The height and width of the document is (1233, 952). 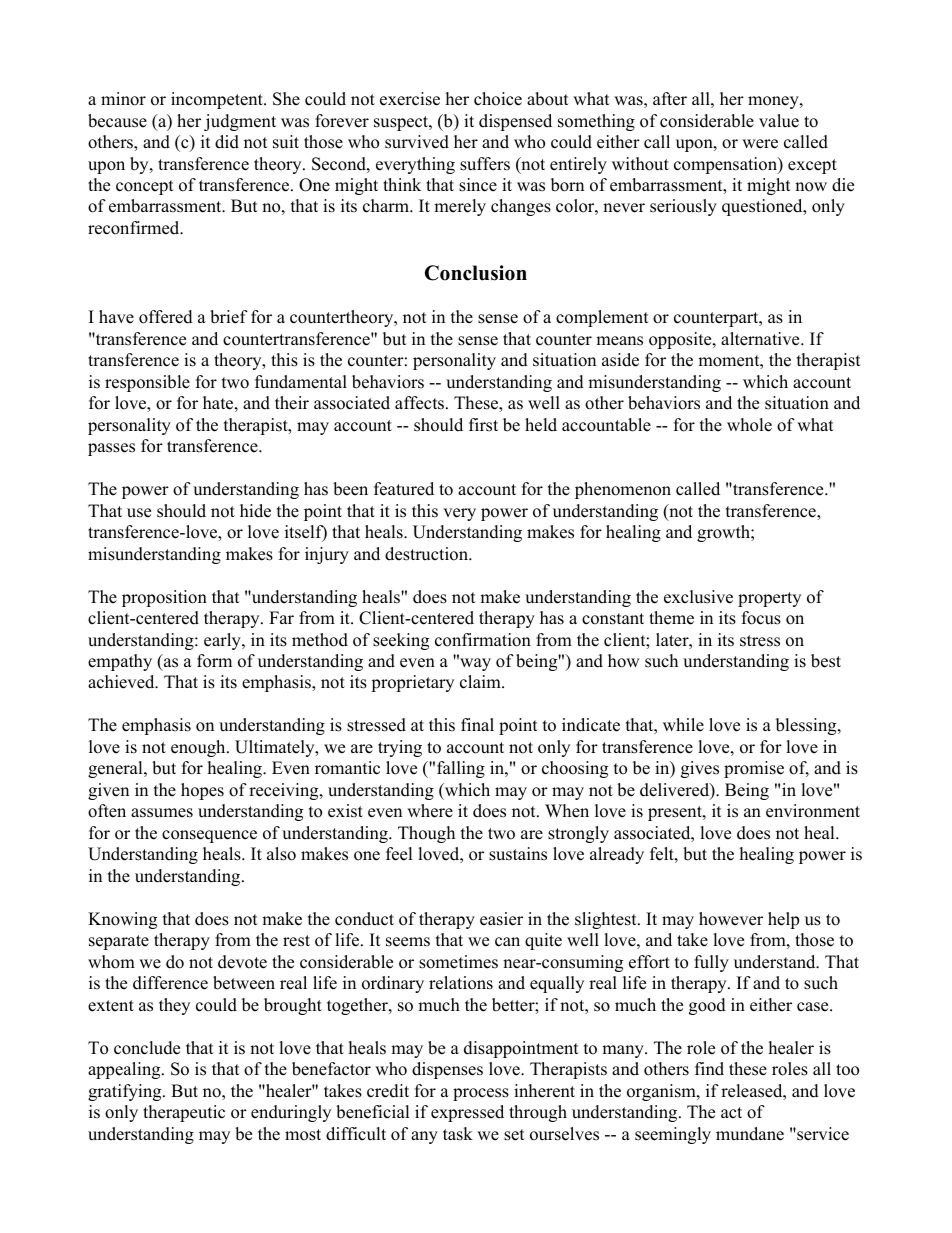 What do you see at coordinates (483, 640) in the document?
I see `confirmation` at bounding box center [483, 640].
